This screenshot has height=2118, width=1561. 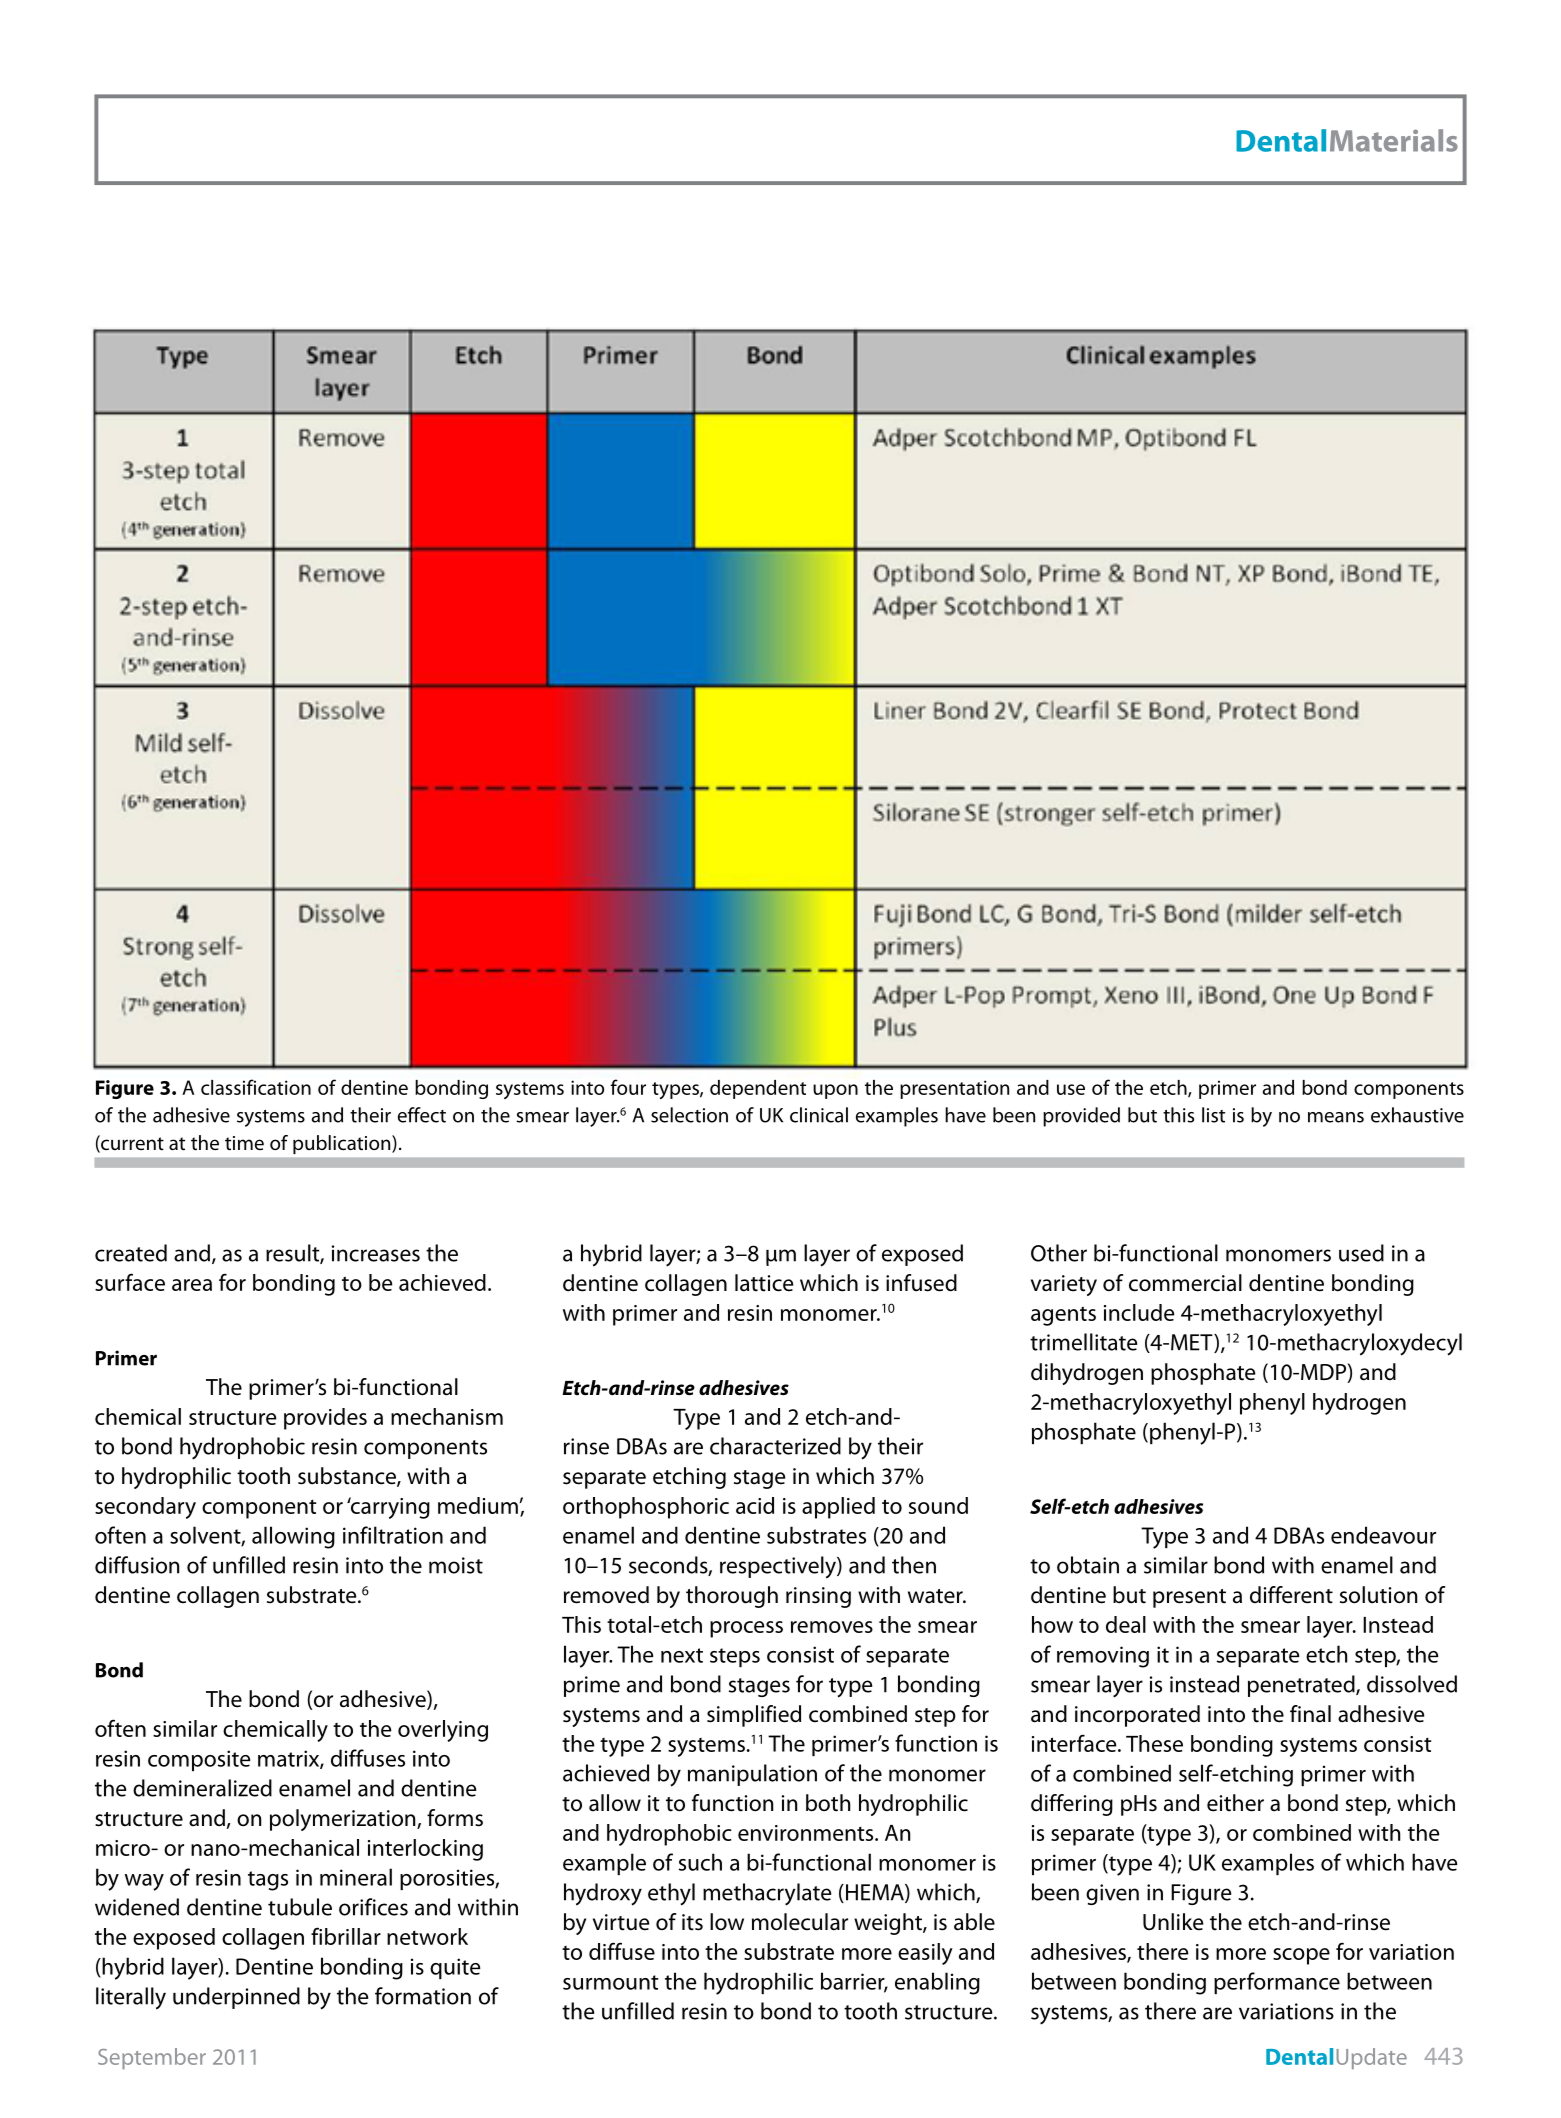 What do you see at coordinates (732, 1597) in the screenshot?
I see `thorough` at bounding box center [732, 1597].
